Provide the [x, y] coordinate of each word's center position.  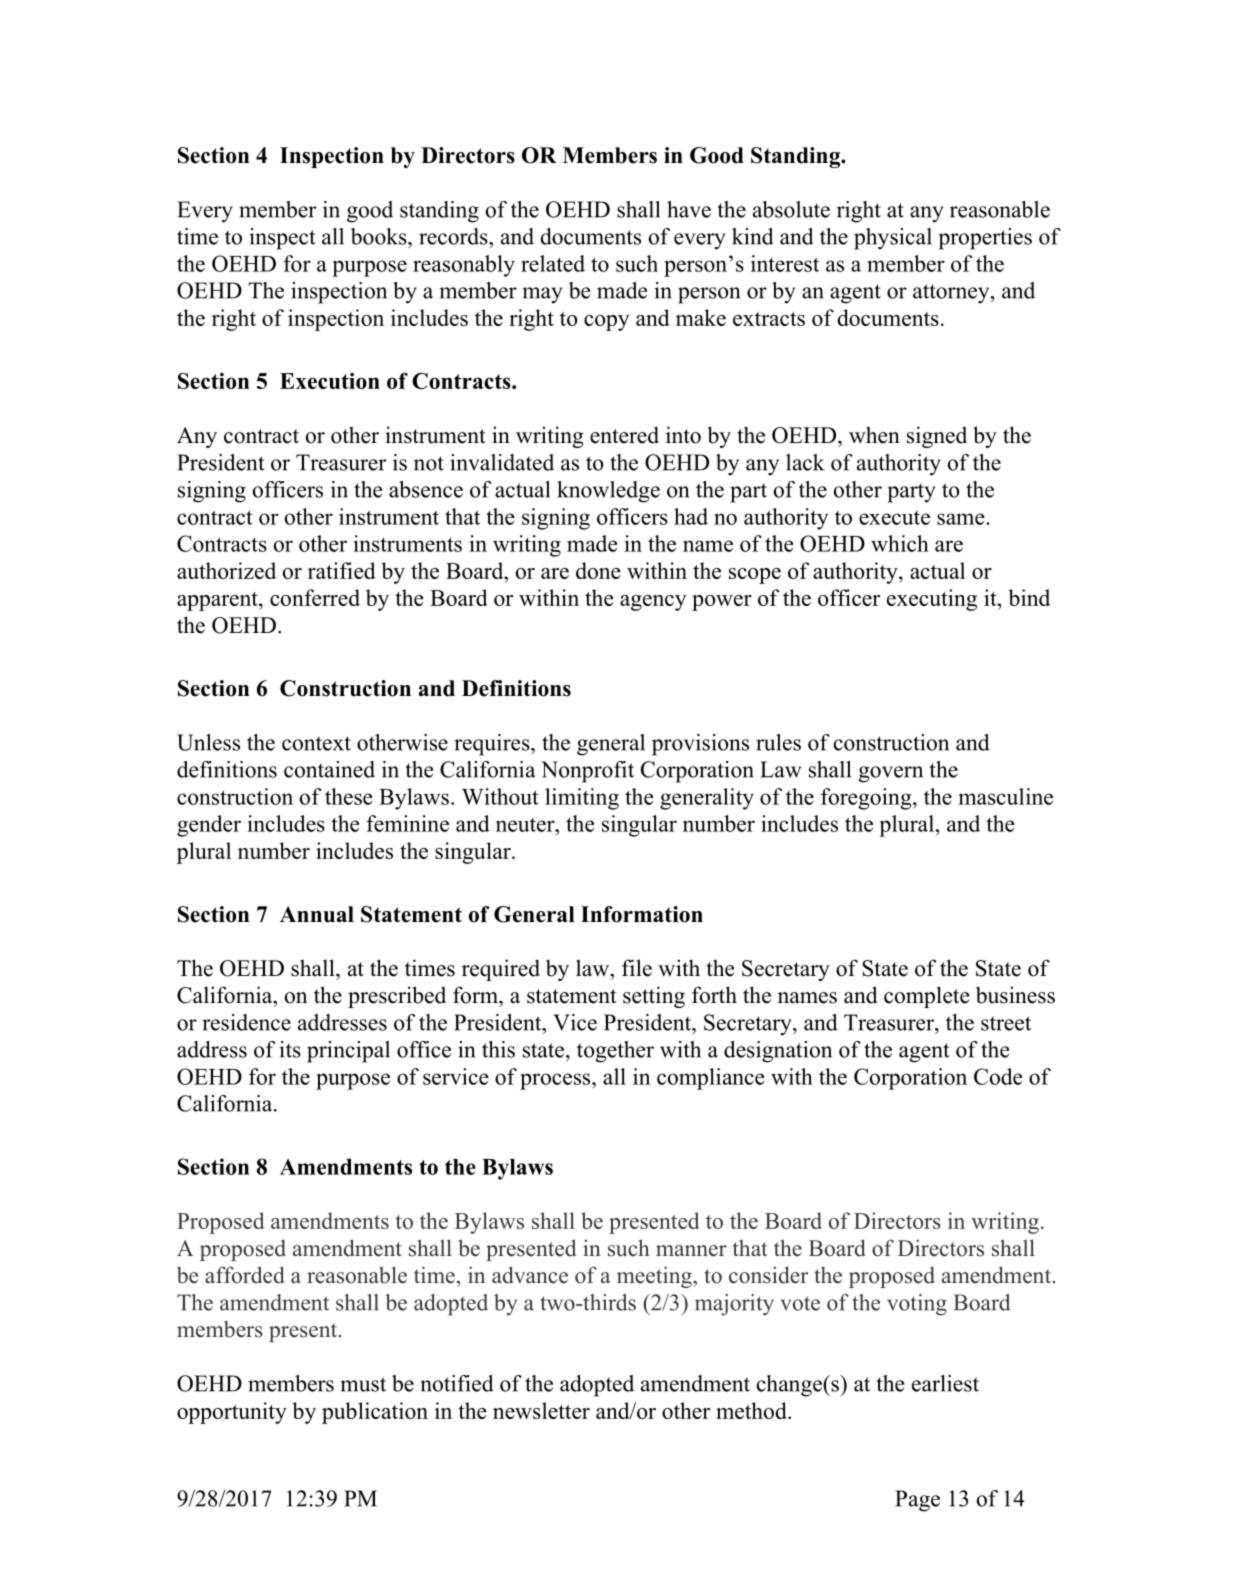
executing [932, 600]
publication [375, 1413]
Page [917, 1501]
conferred [315, 597]
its [290, 1049]
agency [653, 603]
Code [998, 1076]
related [553, 263]
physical [893, 239]
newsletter [541, 1410]
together [615, 1052]
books [380, 236]
